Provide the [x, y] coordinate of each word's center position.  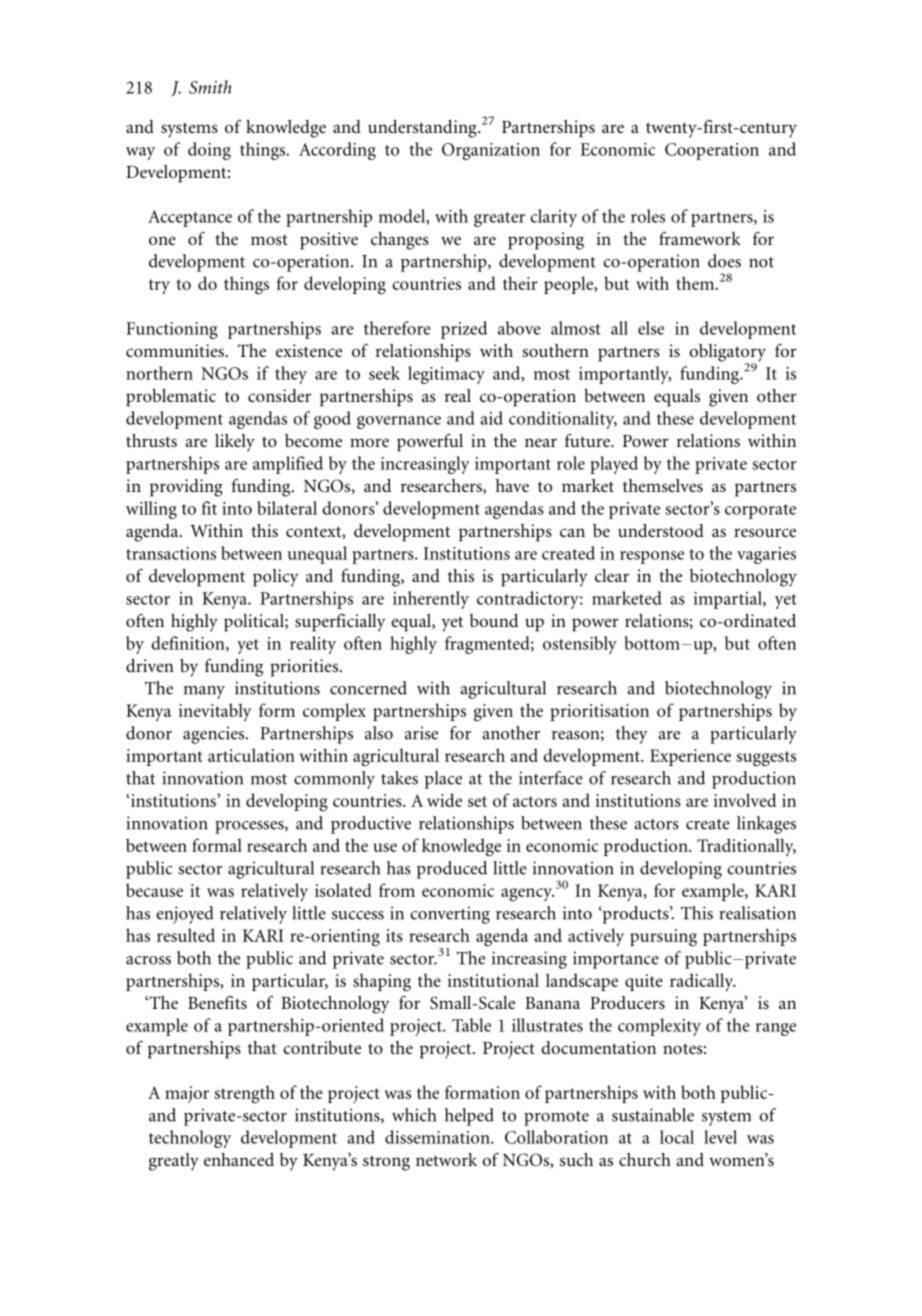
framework [700, 238]
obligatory [727, 354]
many [204, 692]
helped [469, 1117]
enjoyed [185, 915]
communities [176, 350]
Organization [491, 151]
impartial [729, 600]
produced [452, 870]
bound [494, 620]
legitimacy [446, 375]
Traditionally [746, 847]
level [720, 1137]
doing [209, 151]
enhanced [239, 1159]
